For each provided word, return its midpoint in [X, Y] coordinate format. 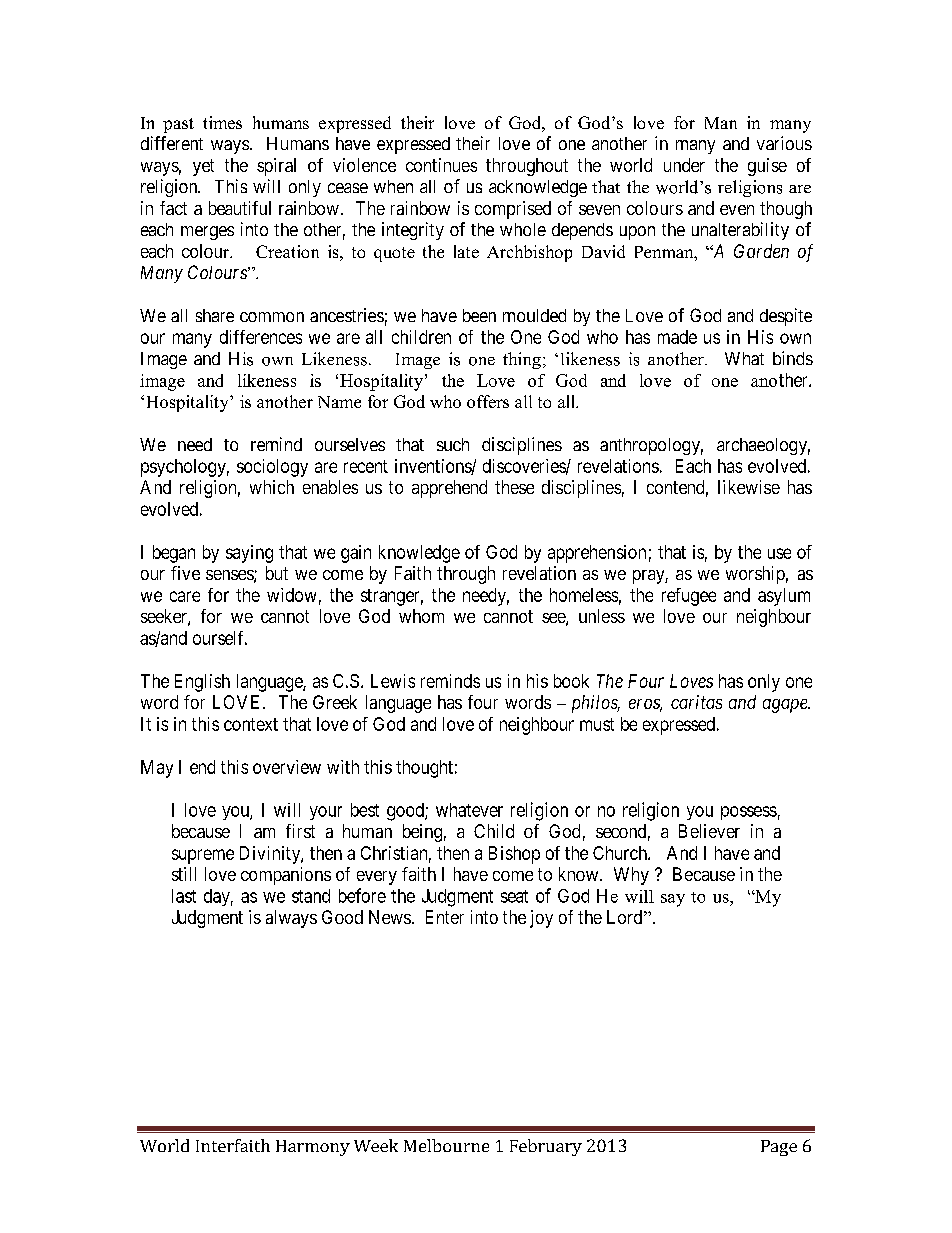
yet [203, 167]
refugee [689, 597]
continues [441, 165]
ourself [220, 638]
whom [421, 616]
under [684, 165]
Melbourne [446, 1145]
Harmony [313, 1148]
